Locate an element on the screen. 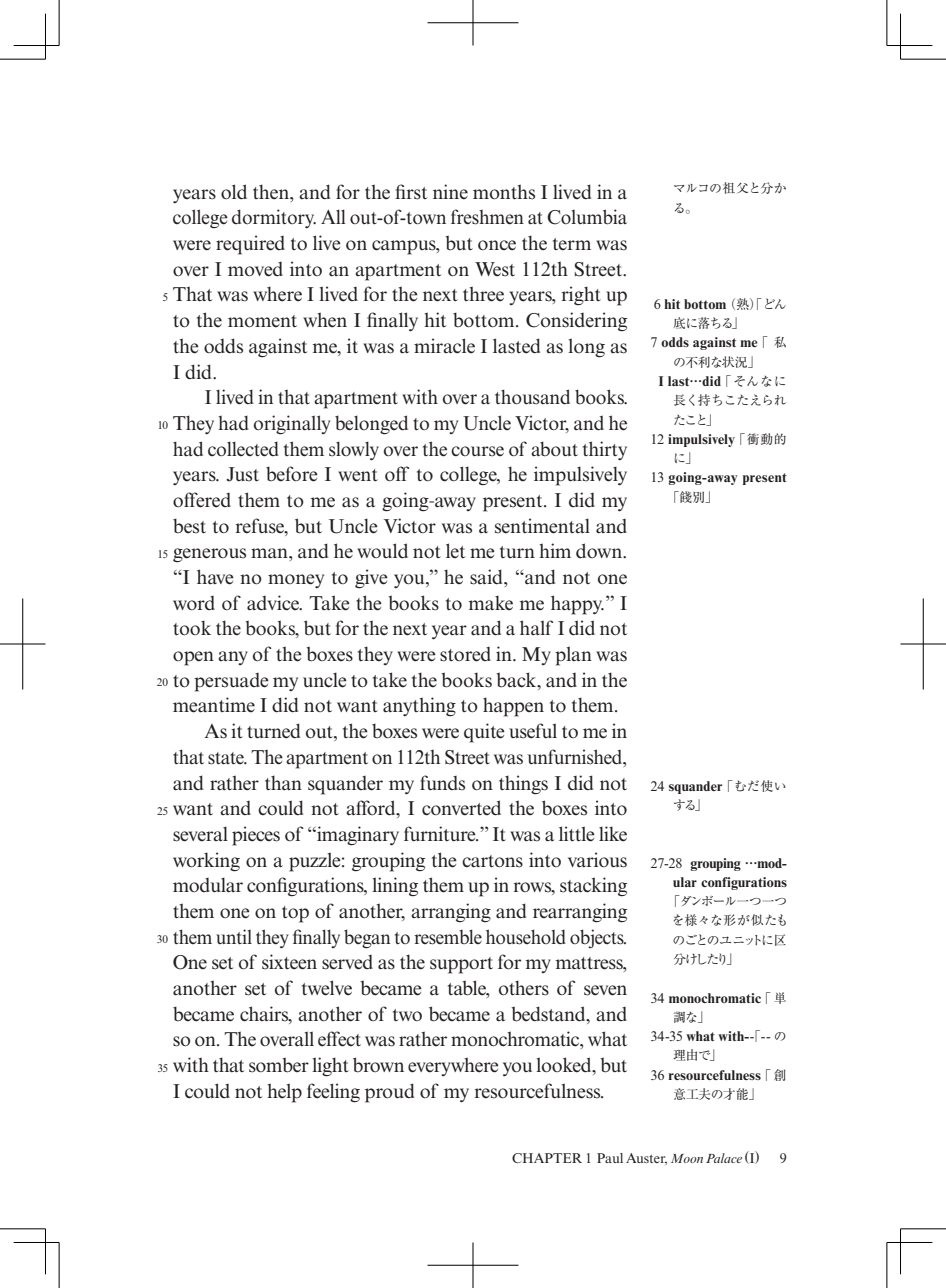  freshmen is located at coordinates (487, 217).
